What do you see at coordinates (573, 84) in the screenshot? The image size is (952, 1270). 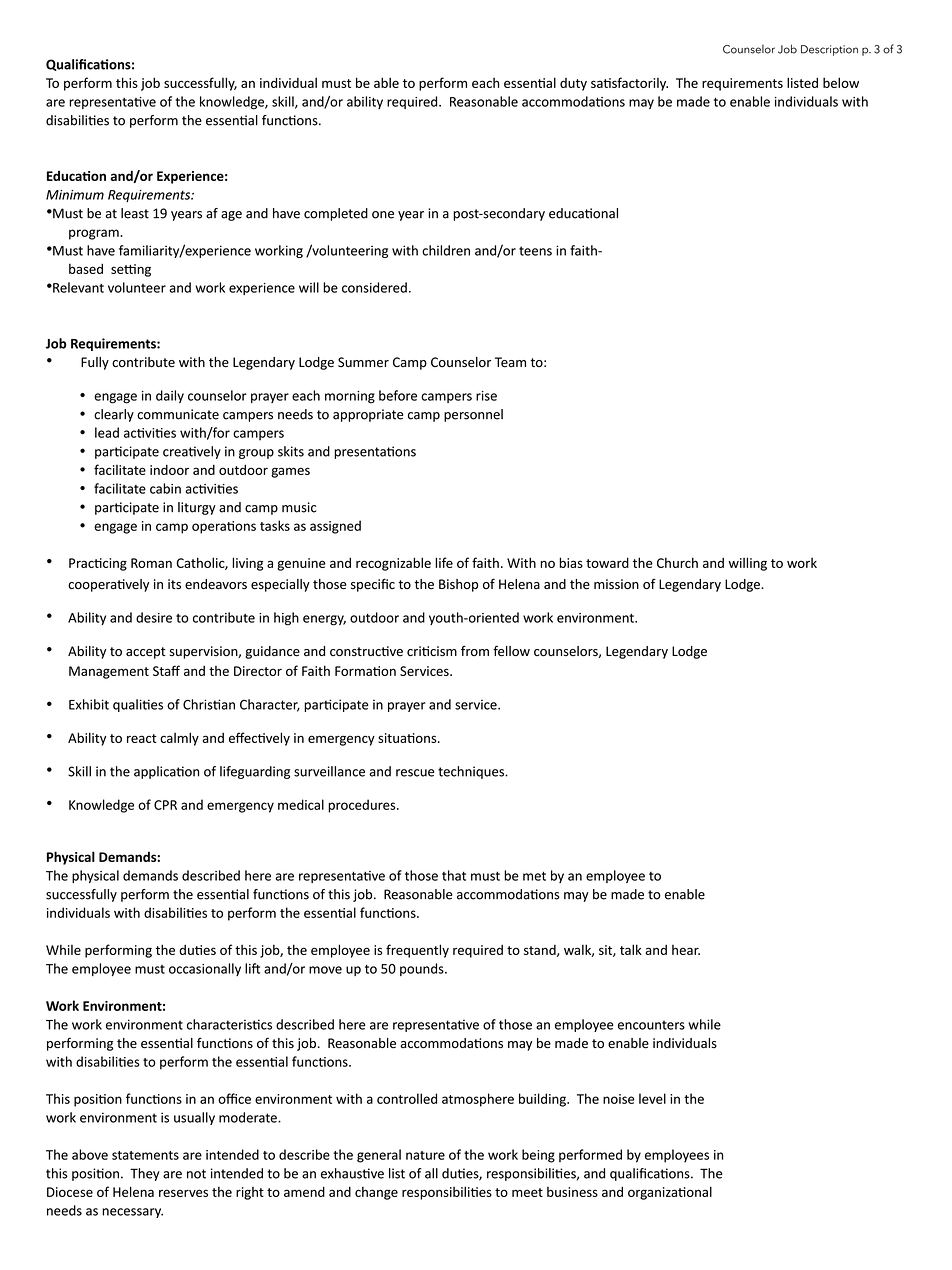 I see `duty` at bounding box center [573, 84].
